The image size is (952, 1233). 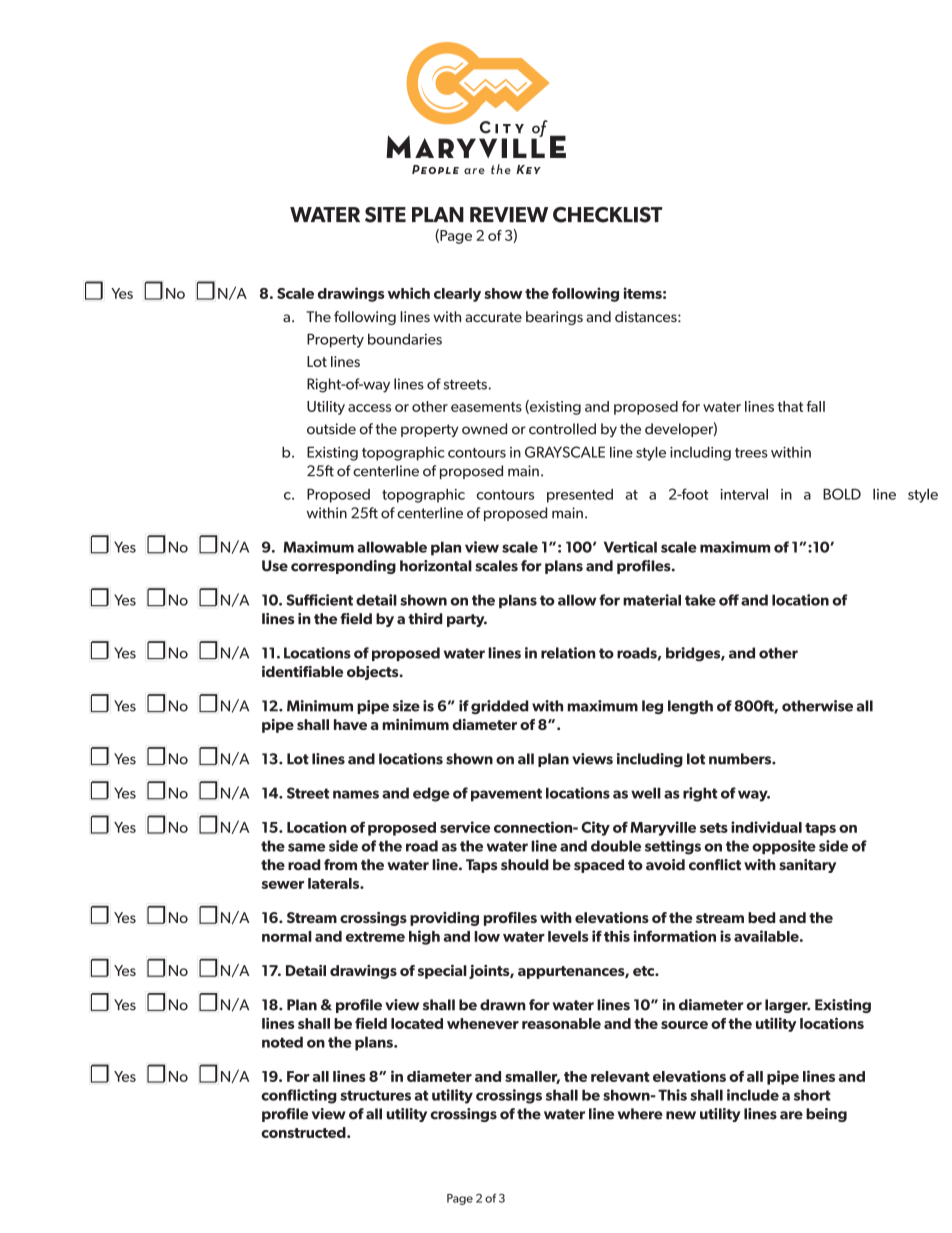 I want to click on structures, so click(x=375, y=1095).
